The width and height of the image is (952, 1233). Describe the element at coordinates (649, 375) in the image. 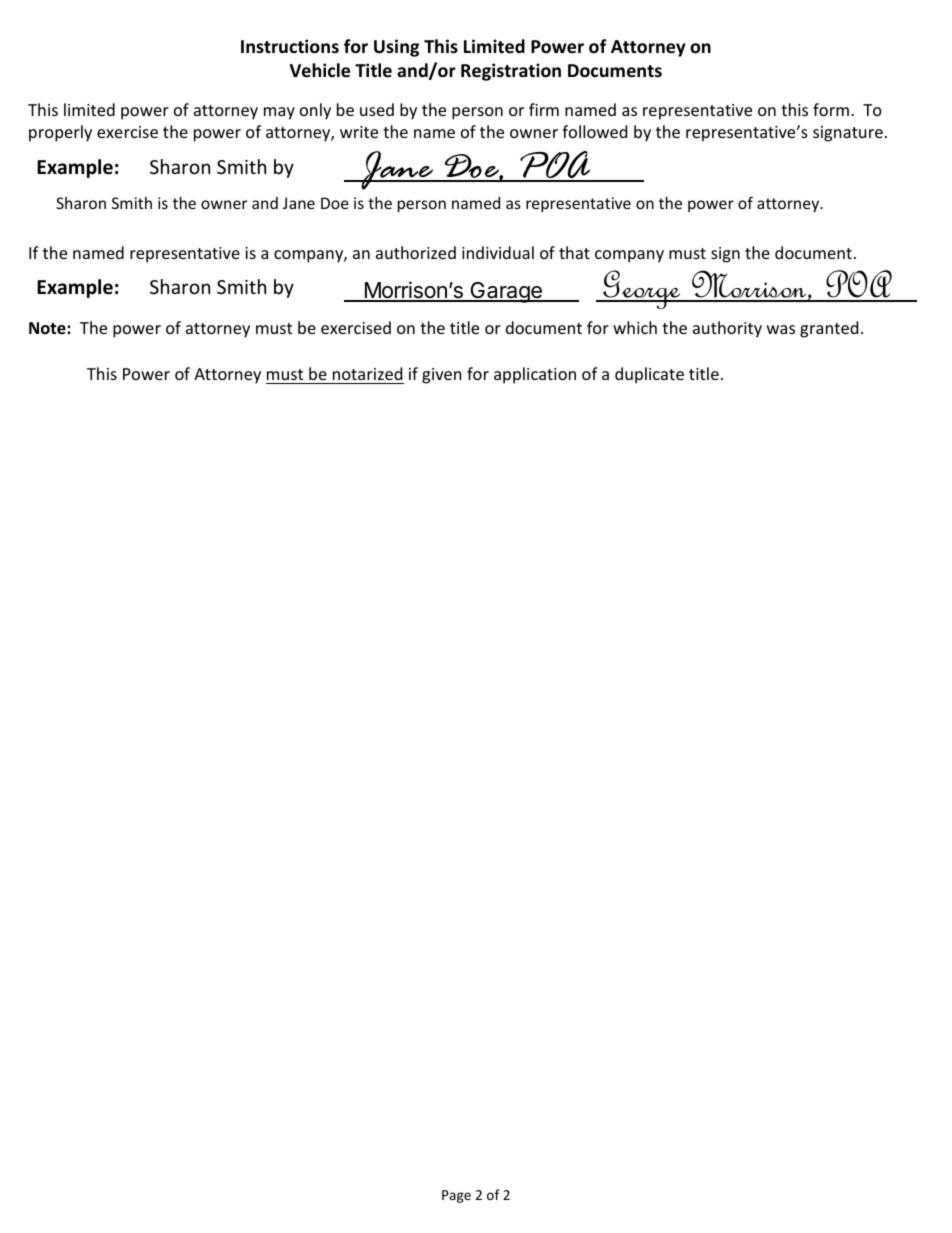

I see `duplicate` at that location.
